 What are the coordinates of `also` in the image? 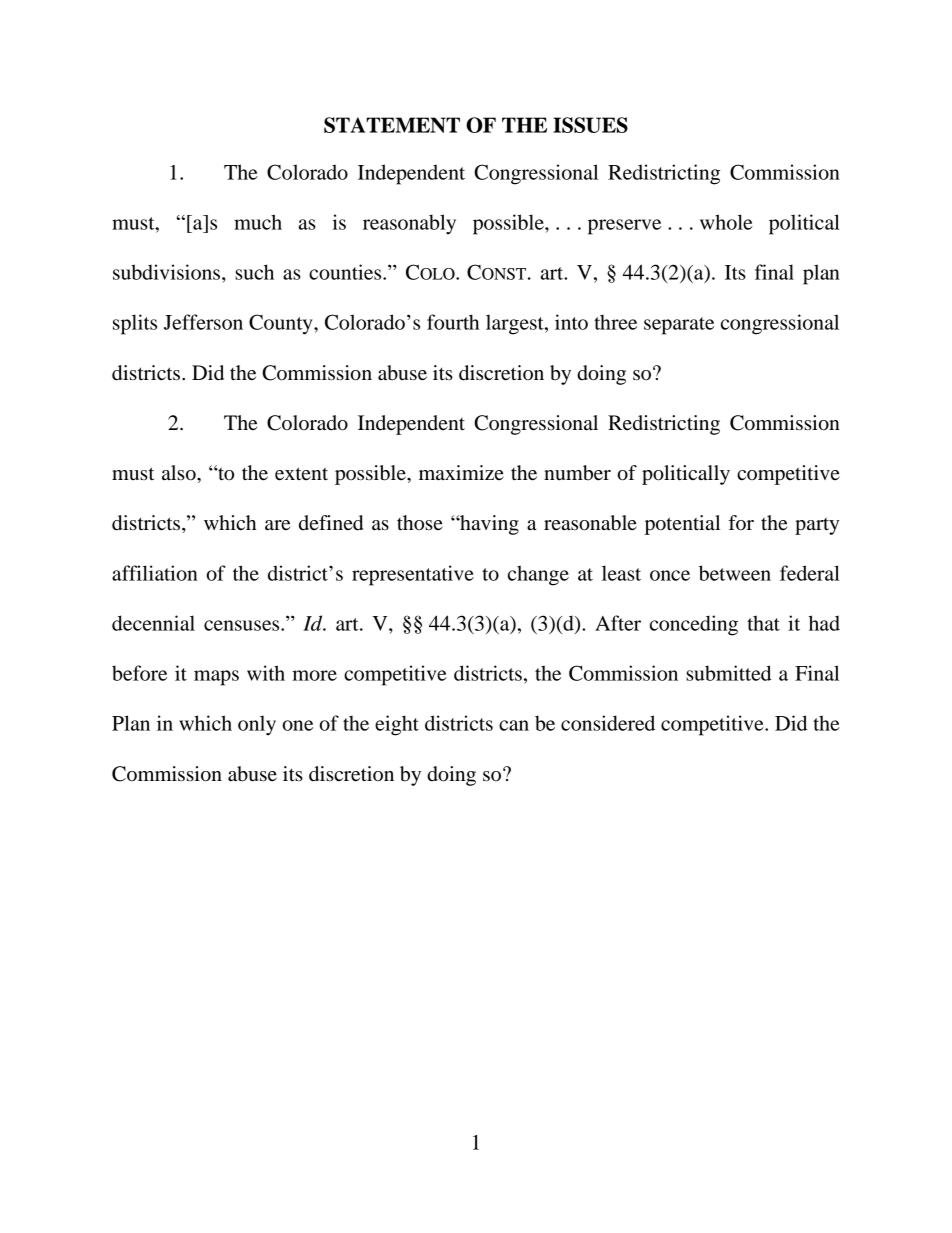 It's located at (180, 473).
